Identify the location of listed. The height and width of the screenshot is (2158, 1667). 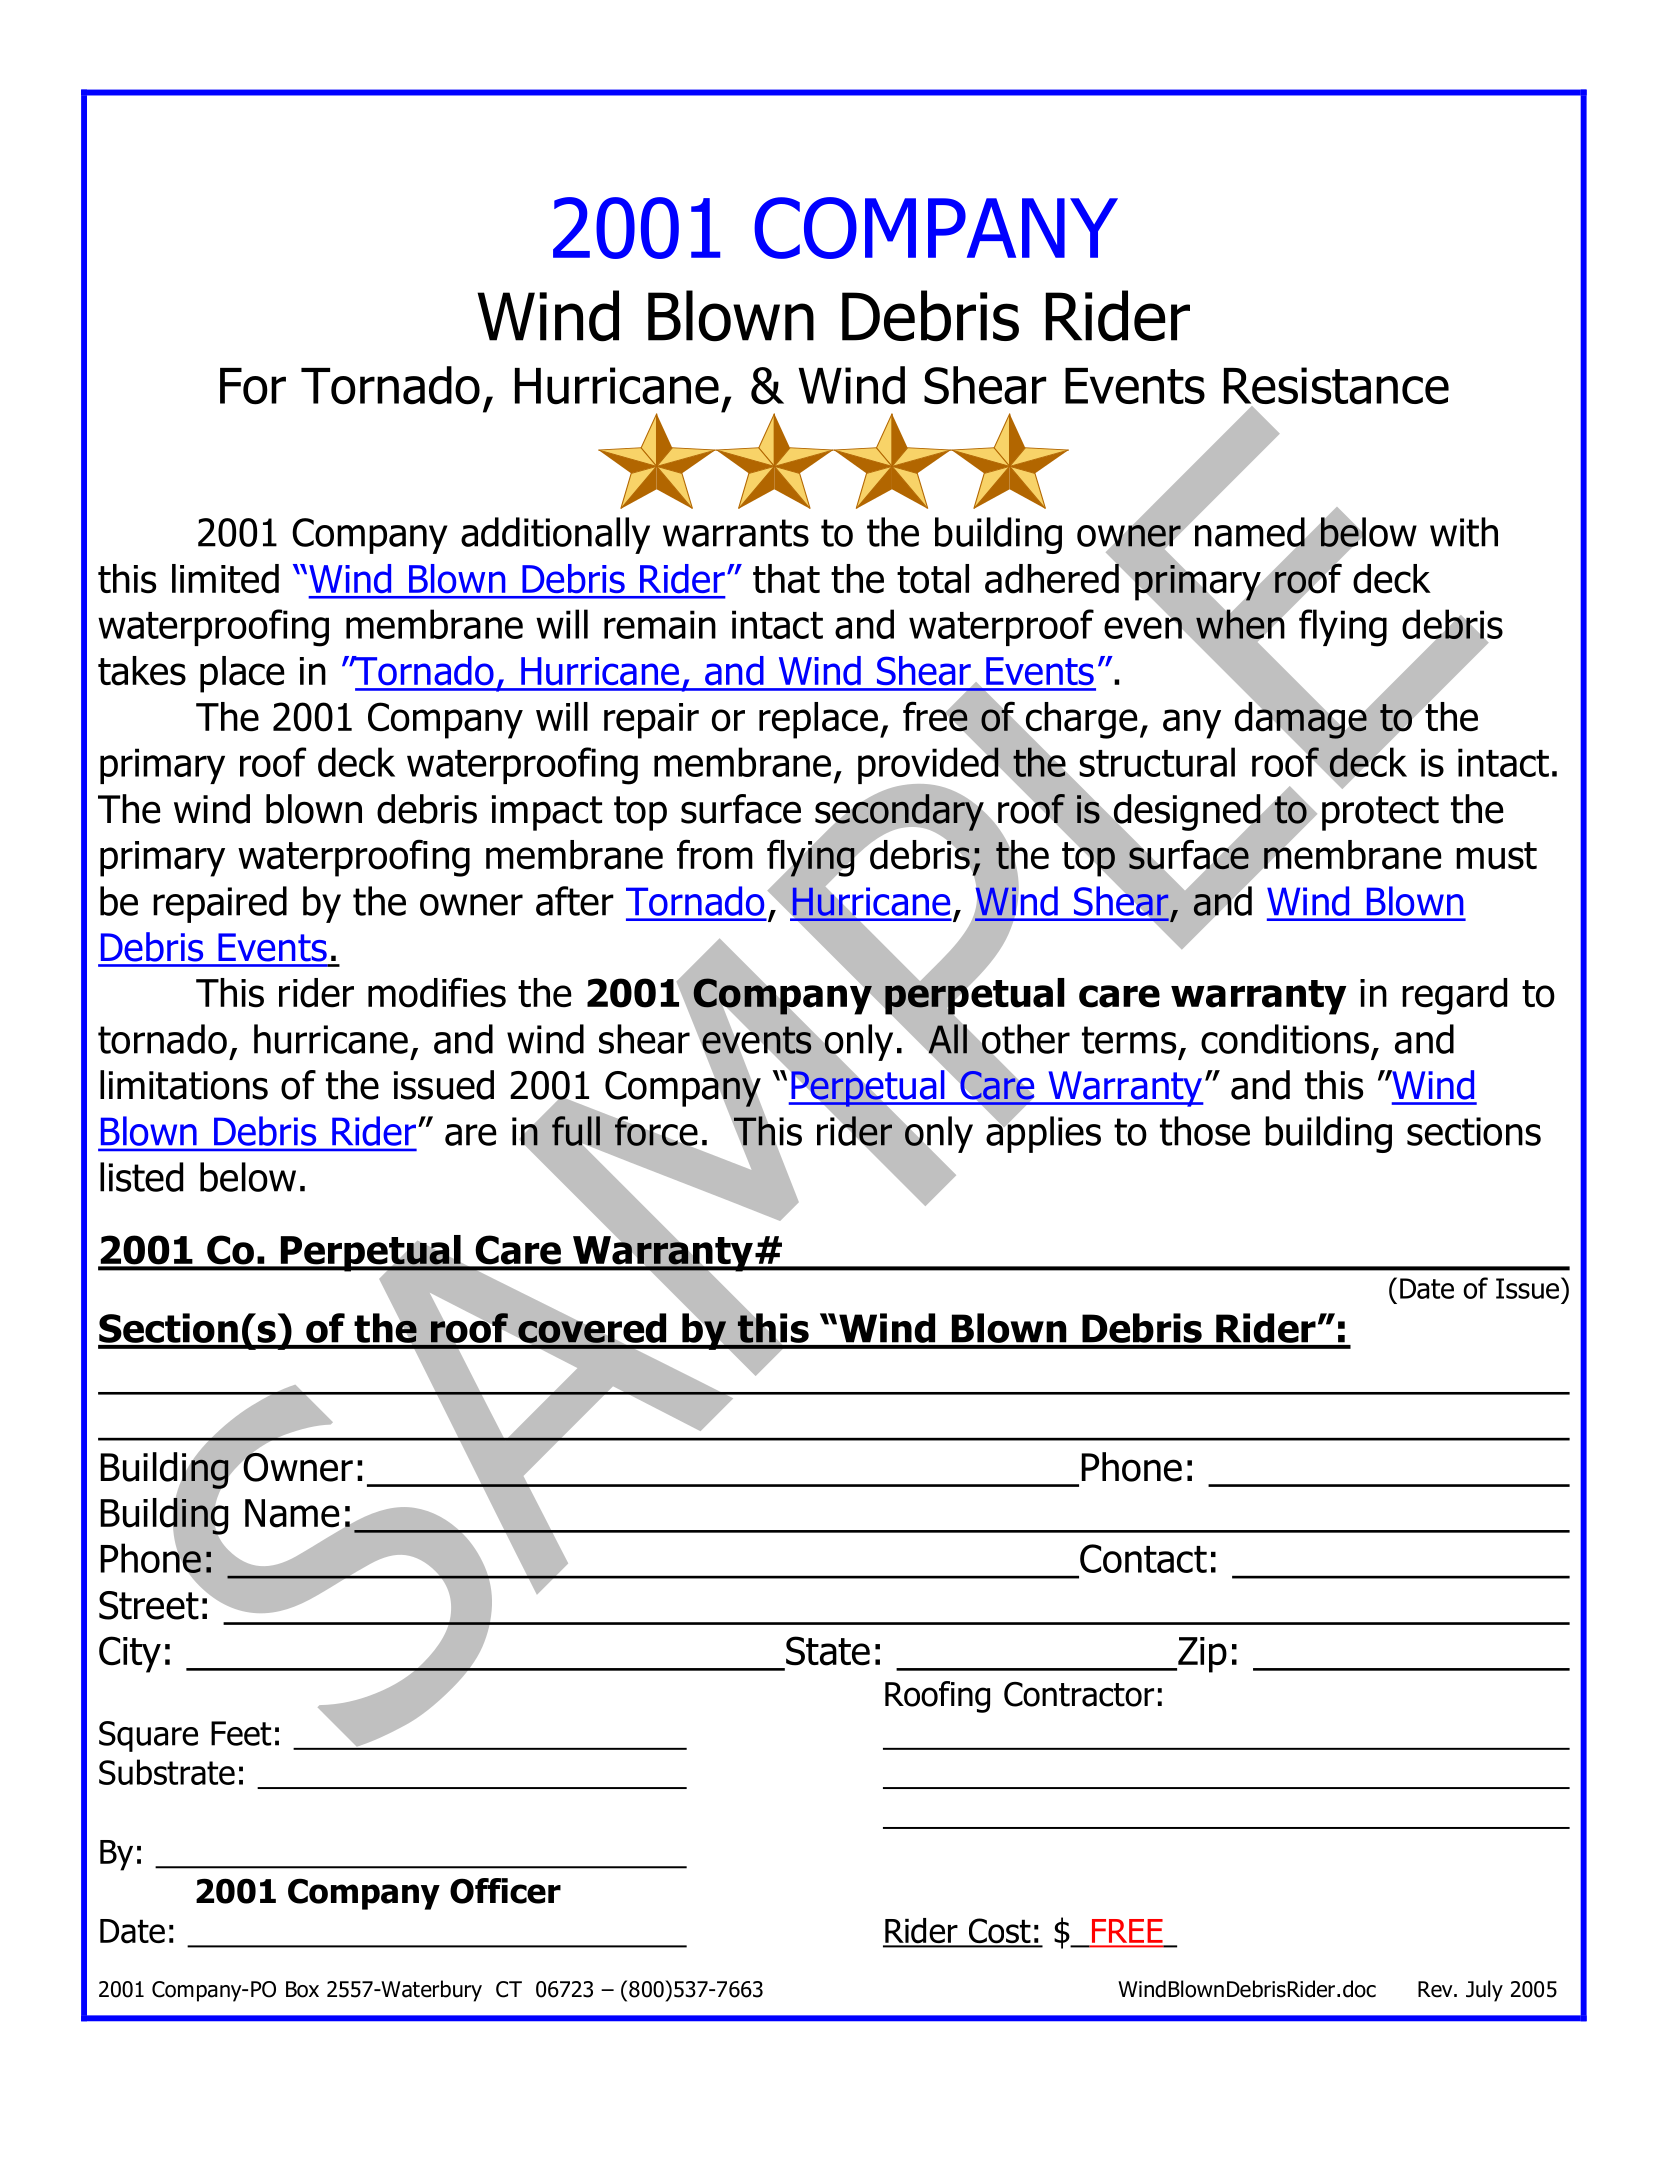
(141, 1177).
